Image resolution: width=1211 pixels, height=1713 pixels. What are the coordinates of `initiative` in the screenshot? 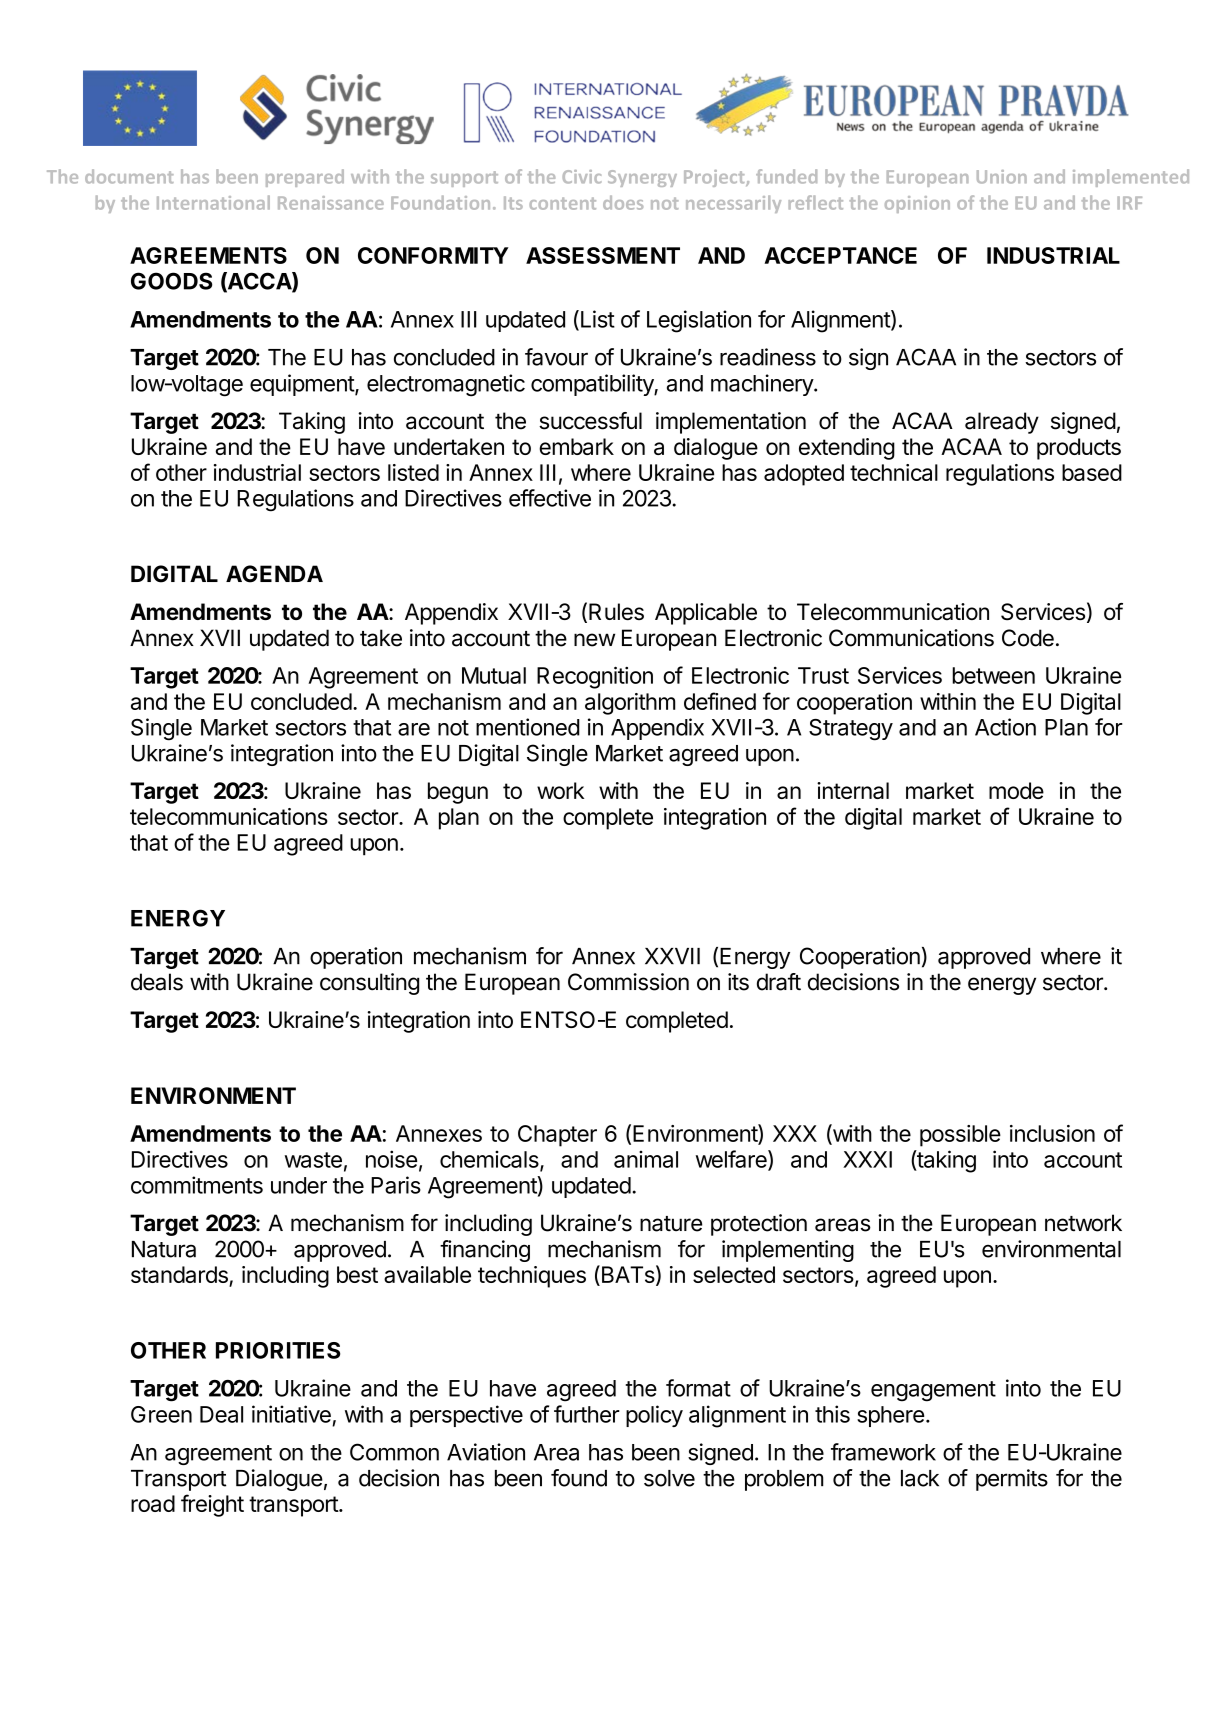 It's located at (291, 1414).
